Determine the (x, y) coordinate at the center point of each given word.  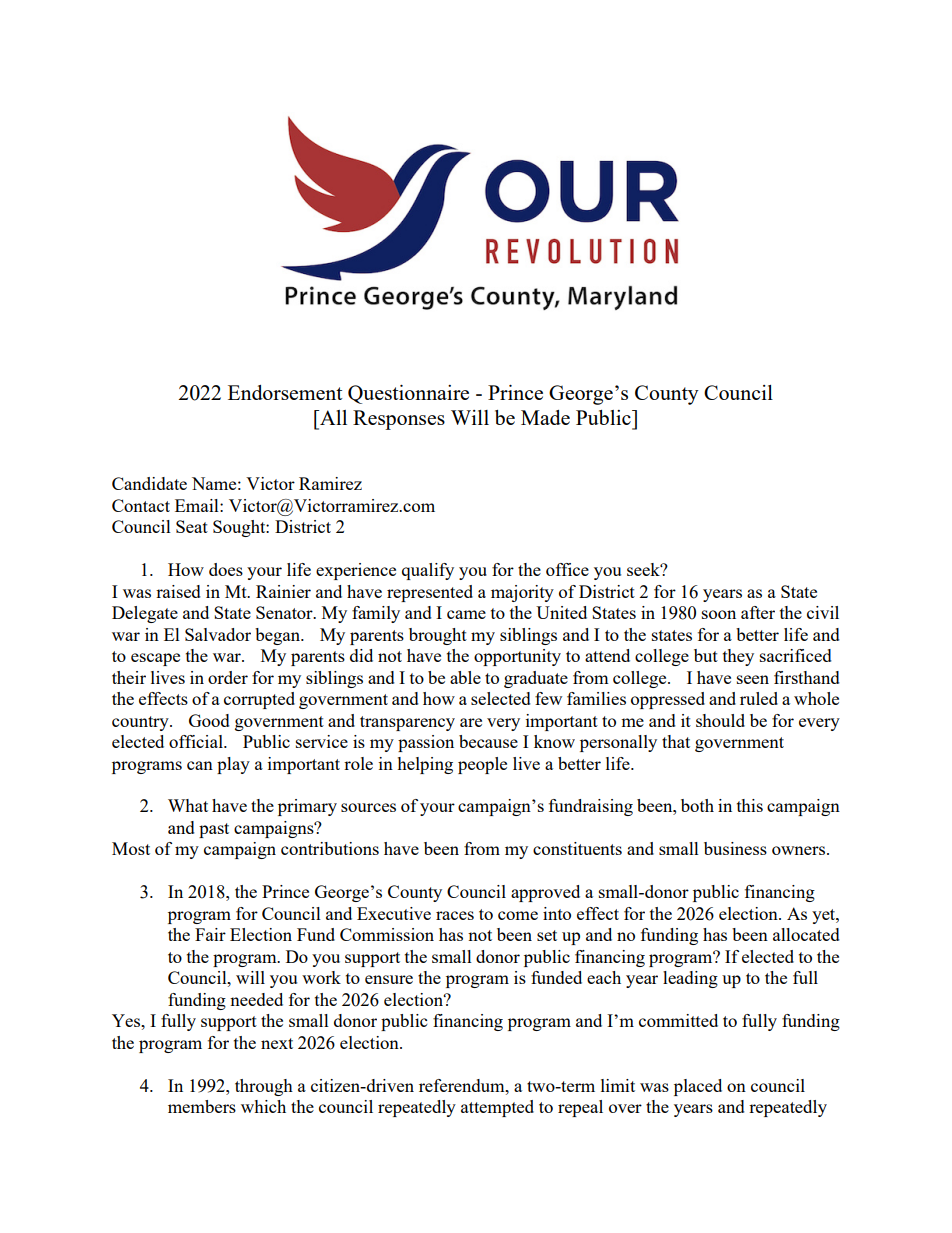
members (202, 1106)
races (455, 915)
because (488, 741)
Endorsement (285, 392)
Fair (210, 934)
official (197, 741)
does (226, 569)
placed (698, 1087)
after (758, 612)
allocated (806, 934)
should (720, 720)
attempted (497, 1108)
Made (545, 417)
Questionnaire (408, 394)
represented (430, 593)
